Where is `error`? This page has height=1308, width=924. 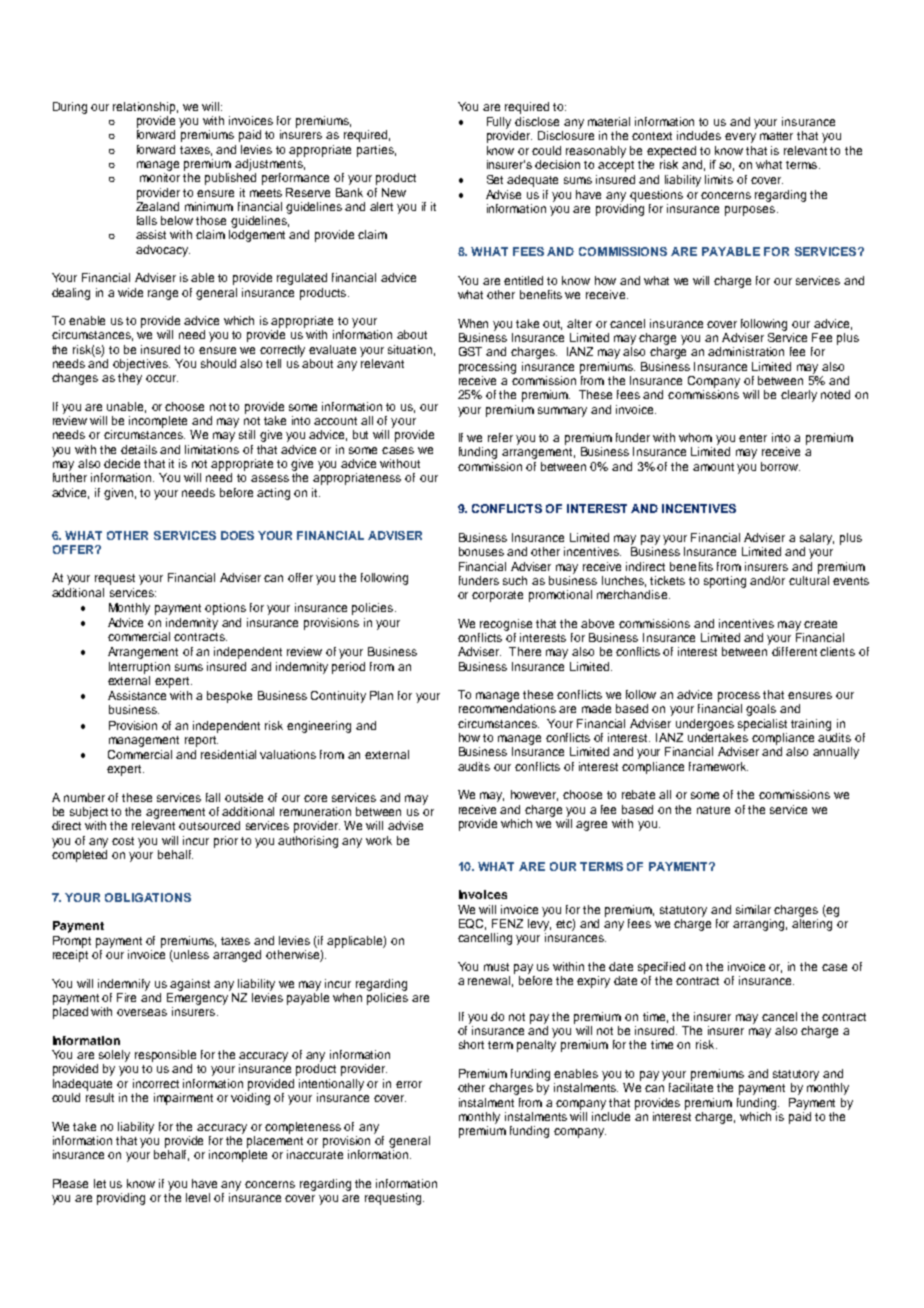 error is located at coordinates (409, 1084).
